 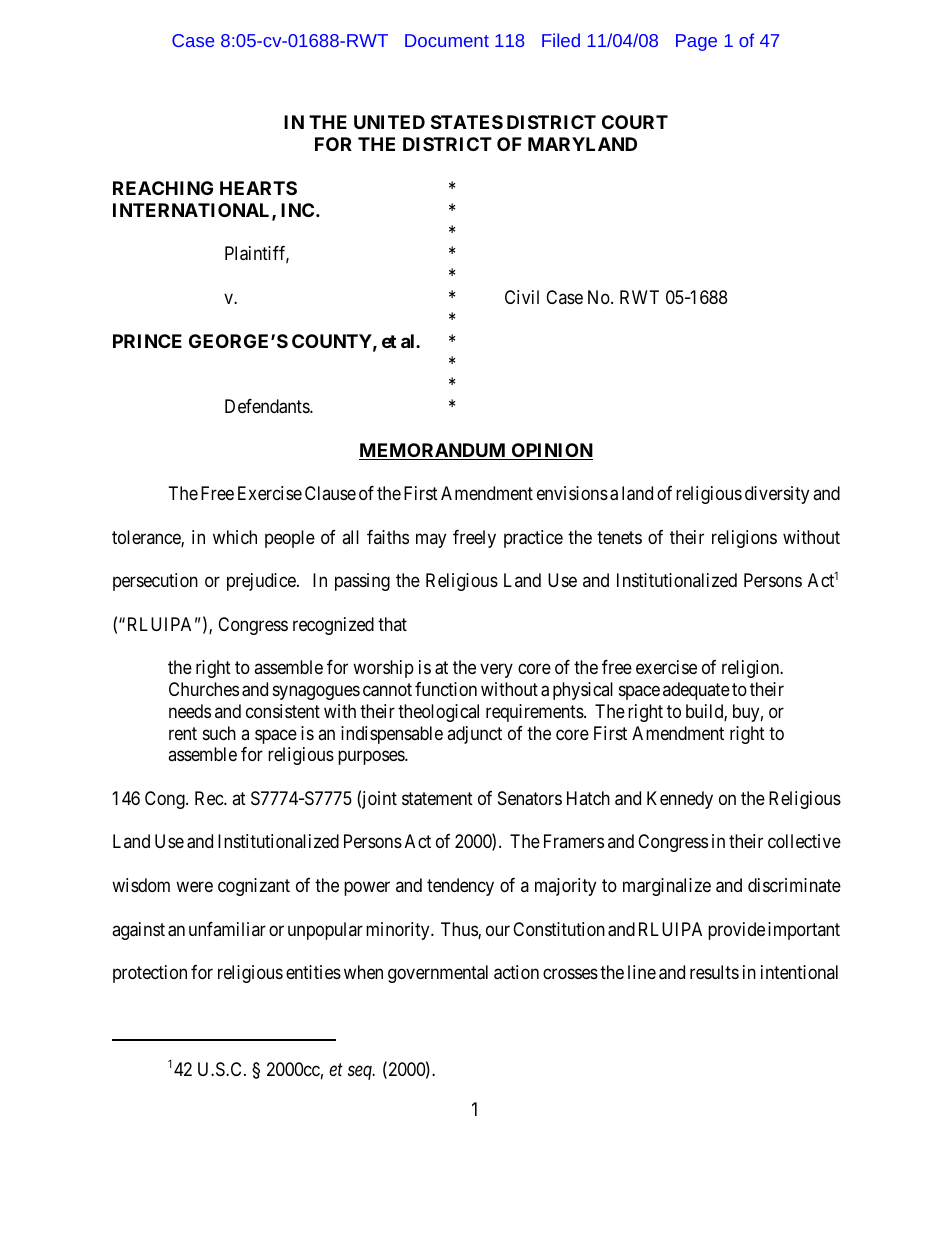 I want to click on HEARTS, so click(x=258, y=188).
